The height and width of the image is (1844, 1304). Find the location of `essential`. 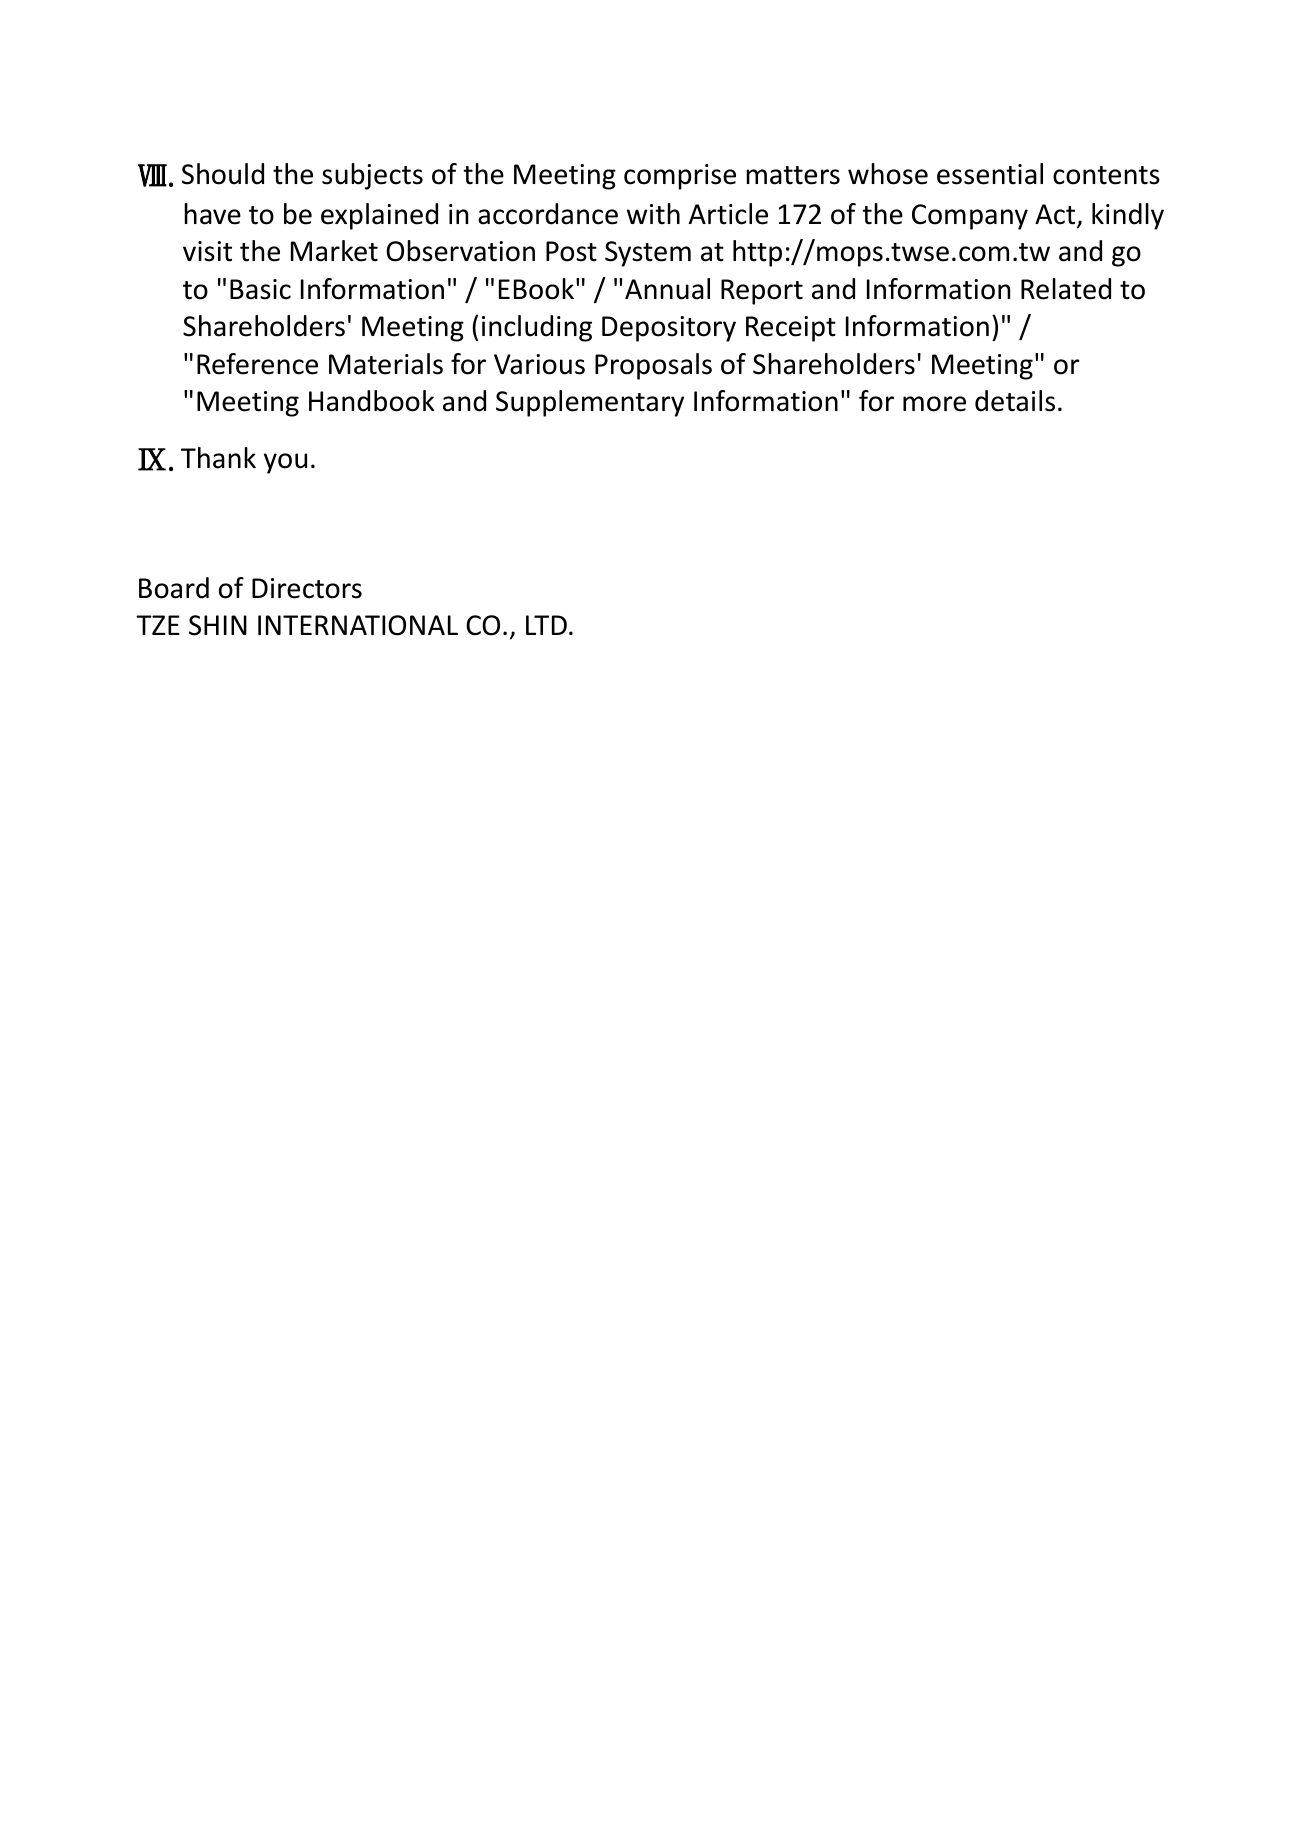

essential is located at coordinates (990, 174).
